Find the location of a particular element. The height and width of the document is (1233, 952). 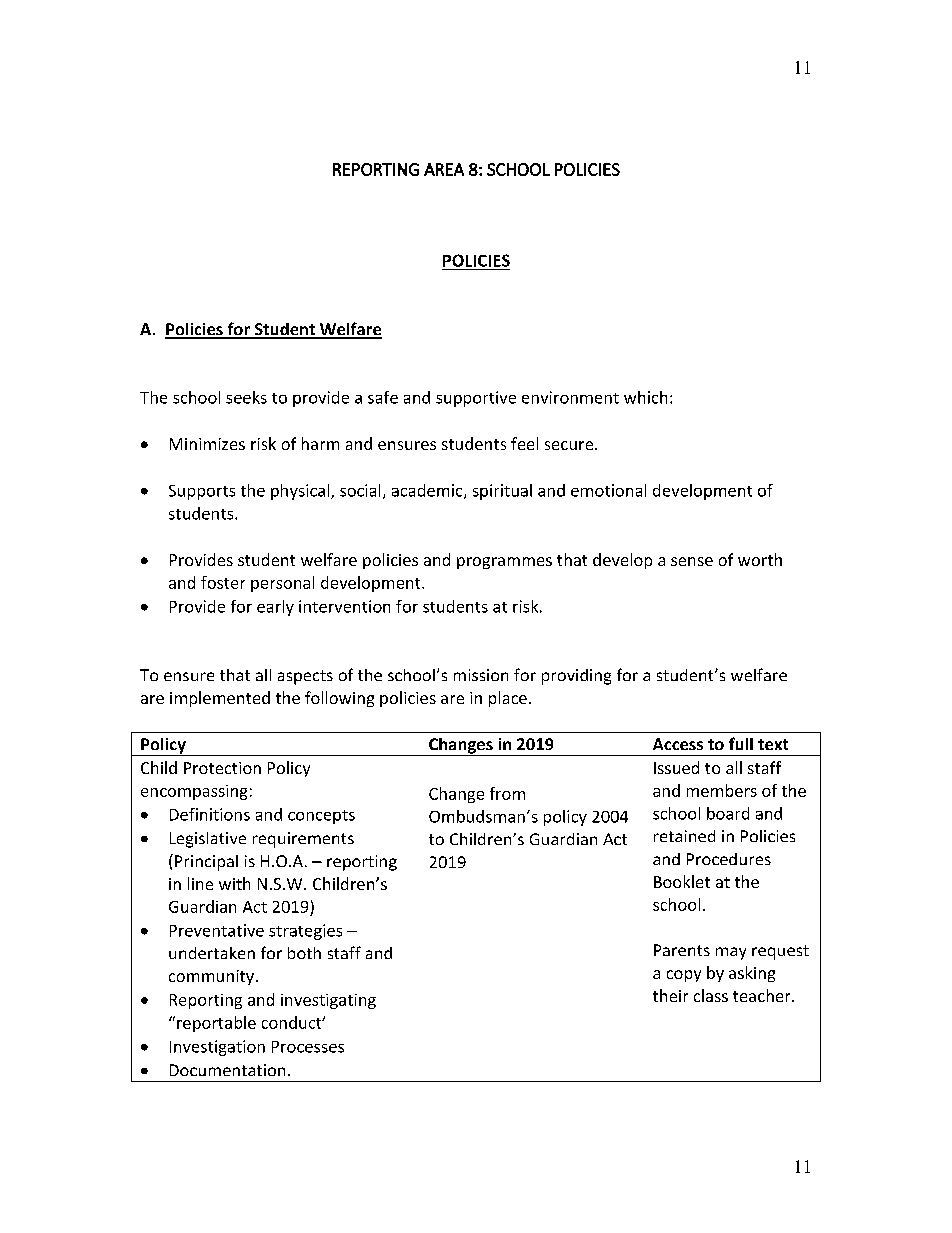

AREA is located at coordinates (444, 169).
